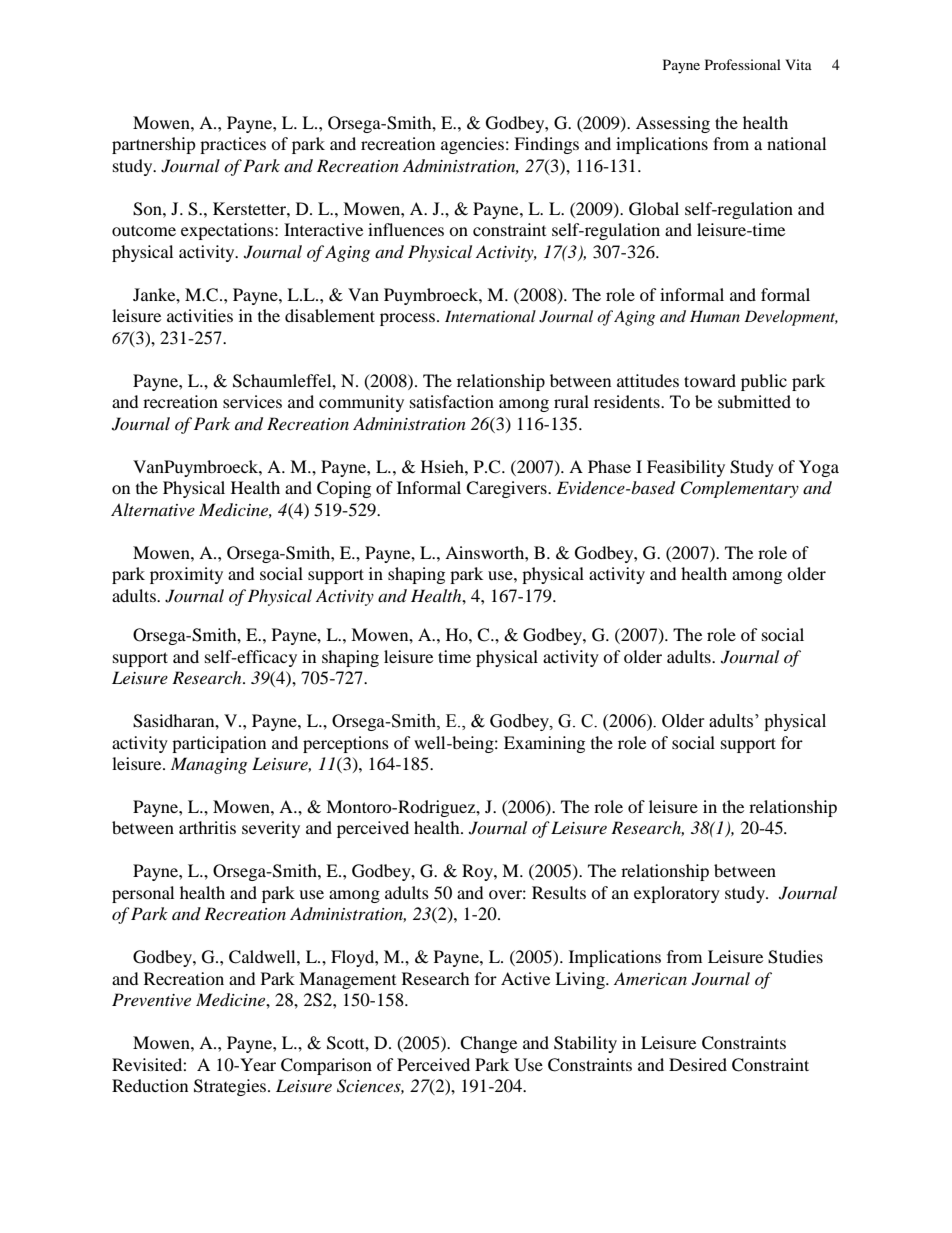 The width and height of the page is (952, 1233). Describe the element at coordinates (233, 145) in the page. I see `practices` at that location.
